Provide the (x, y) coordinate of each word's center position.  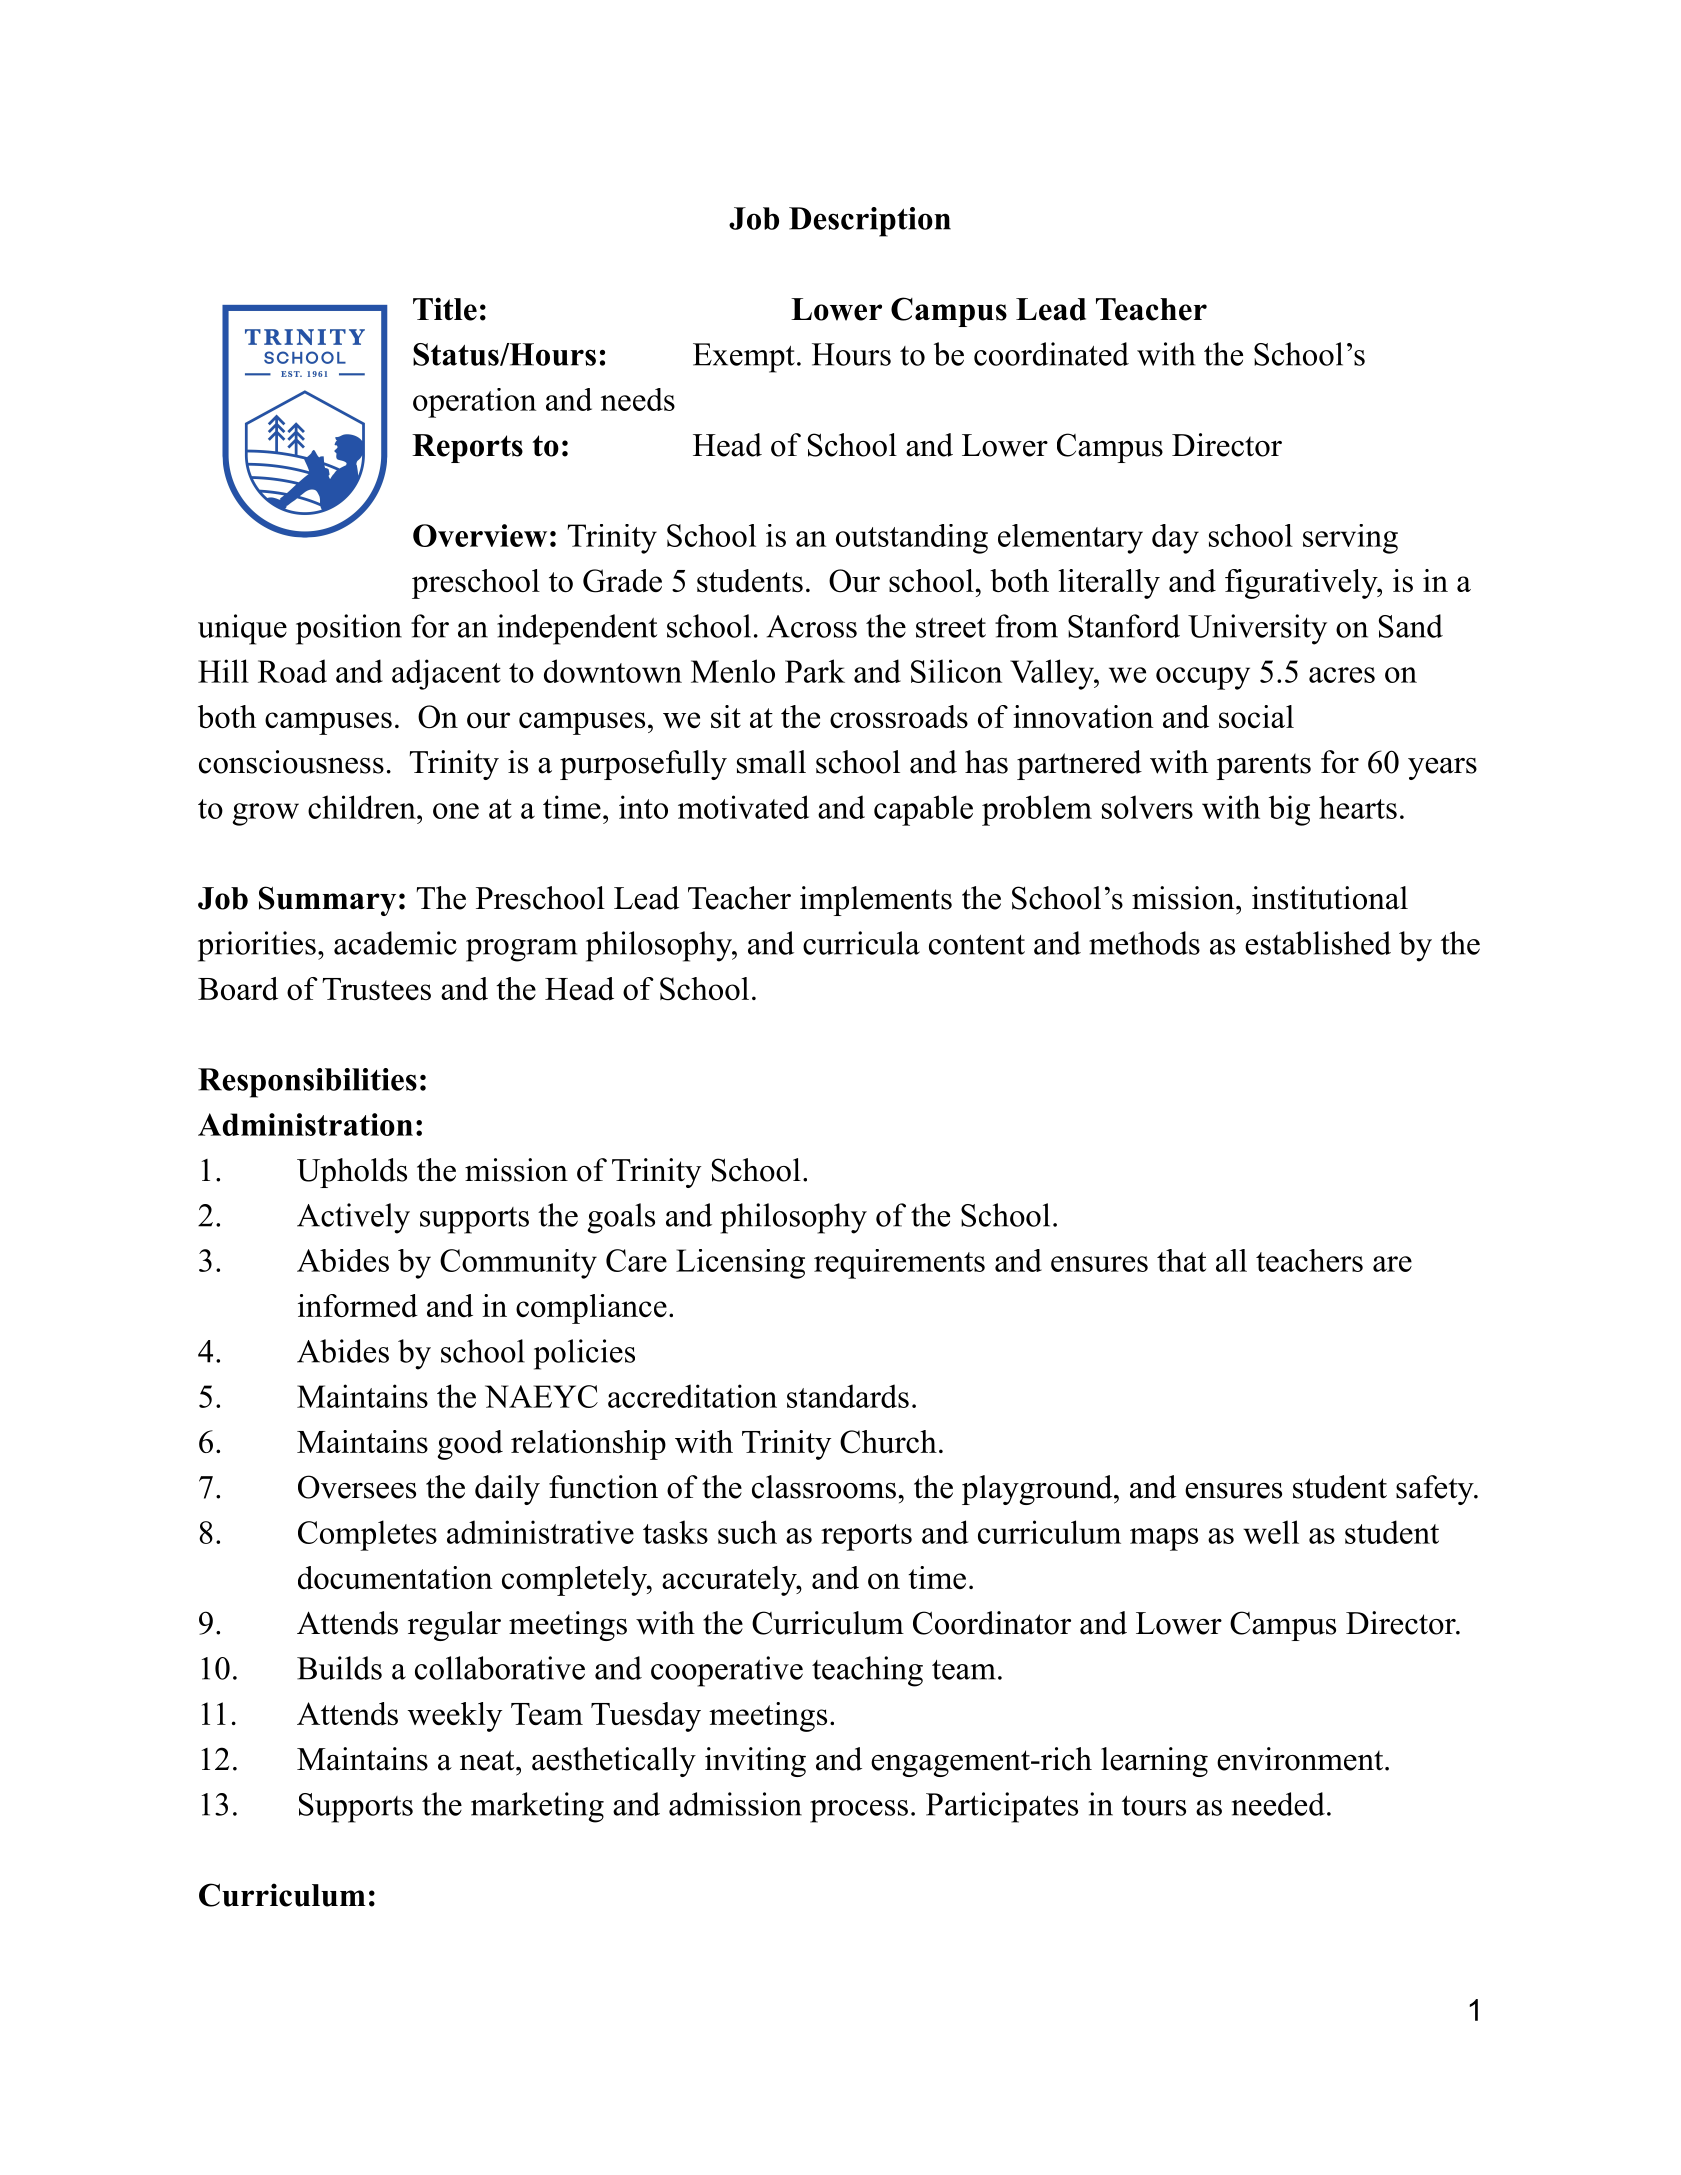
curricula (861, 943)
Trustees (376, 989)
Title (445, 309)
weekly (455, 1717)
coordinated (1051, 354)
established (1318, 943)
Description (870, 222)
